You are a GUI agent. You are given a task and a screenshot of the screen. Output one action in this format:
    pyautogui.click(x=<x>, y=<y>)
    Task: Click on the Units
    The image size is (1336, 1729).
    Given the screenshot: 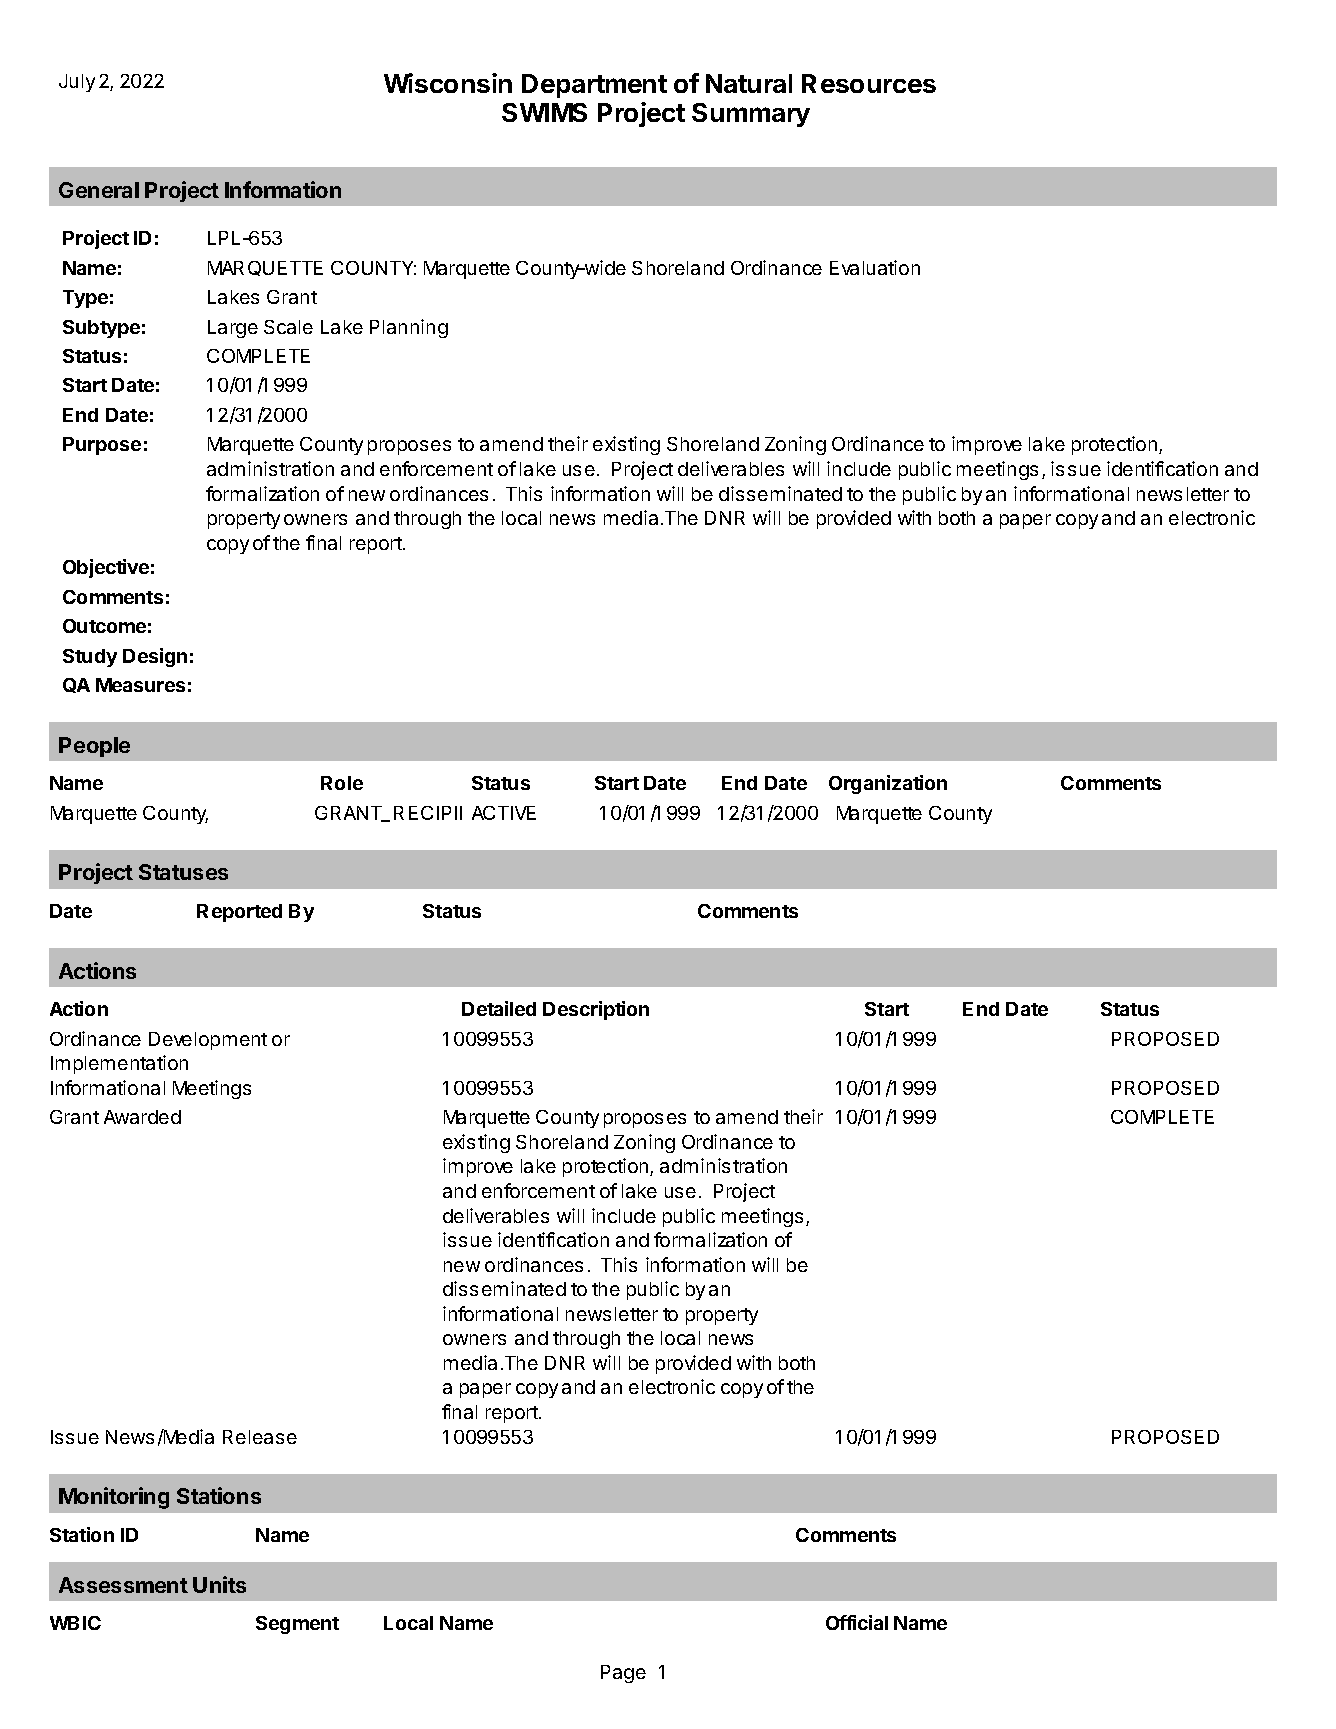 What is the action you would take?
    pyautogui.click(x=219, y=1584)
